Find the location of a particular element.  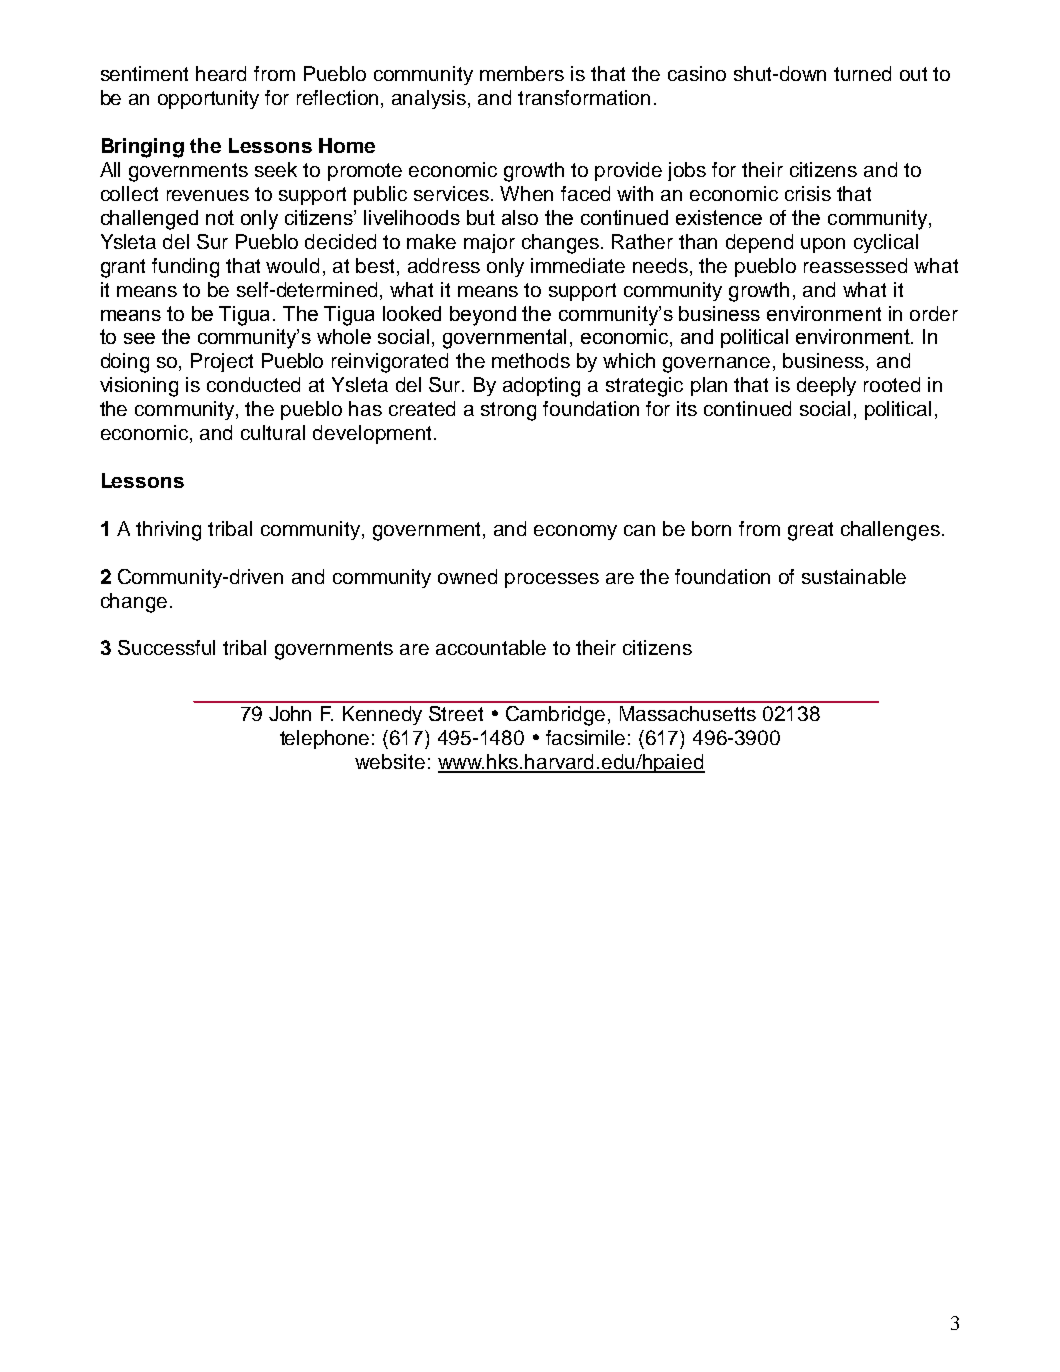

strong is located at coordinates (508, 411).
